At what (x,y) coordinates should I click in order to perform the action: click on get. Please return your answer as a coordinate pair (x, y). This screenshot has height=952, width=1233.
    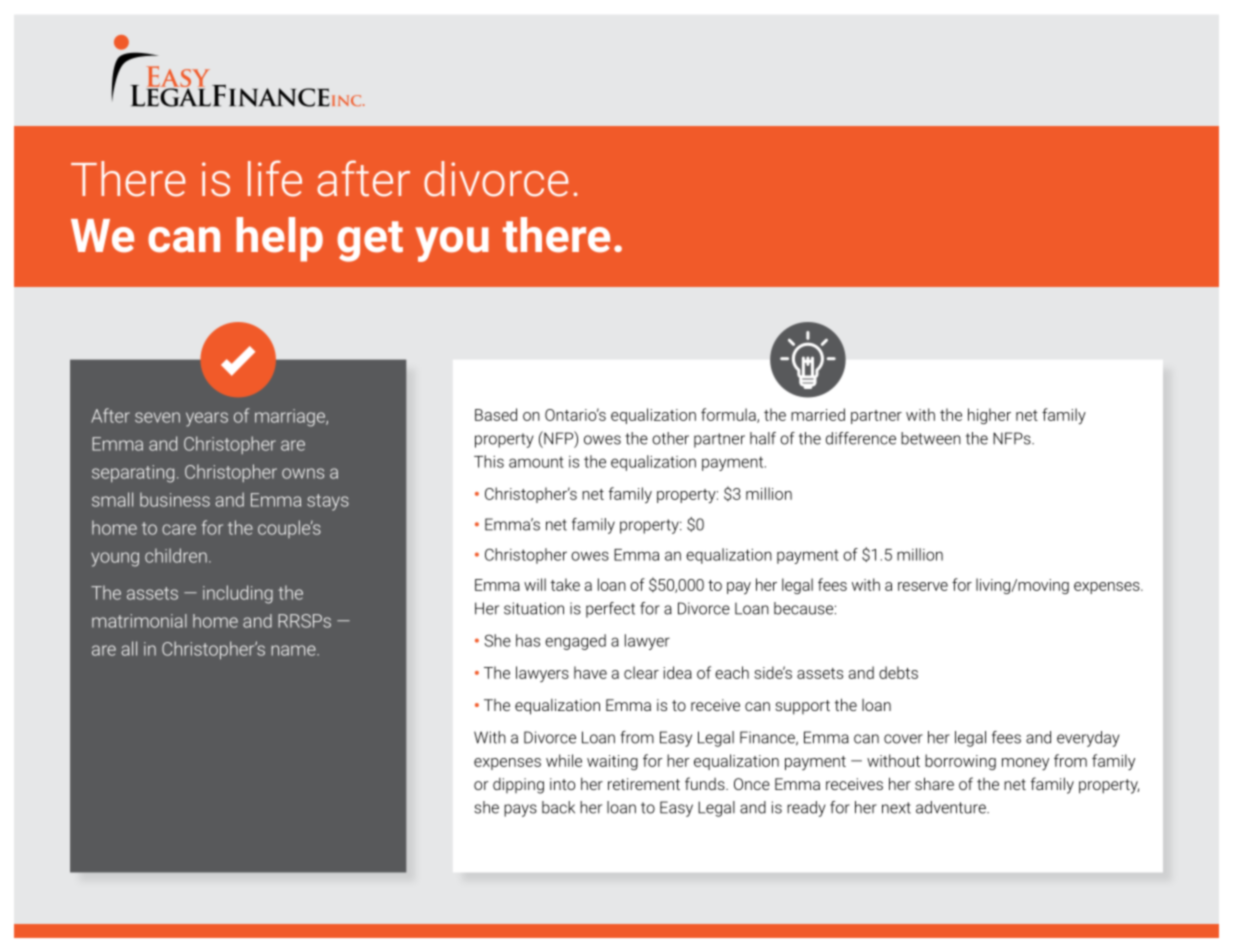
    Looking at the image, I should click on (370, 241).
